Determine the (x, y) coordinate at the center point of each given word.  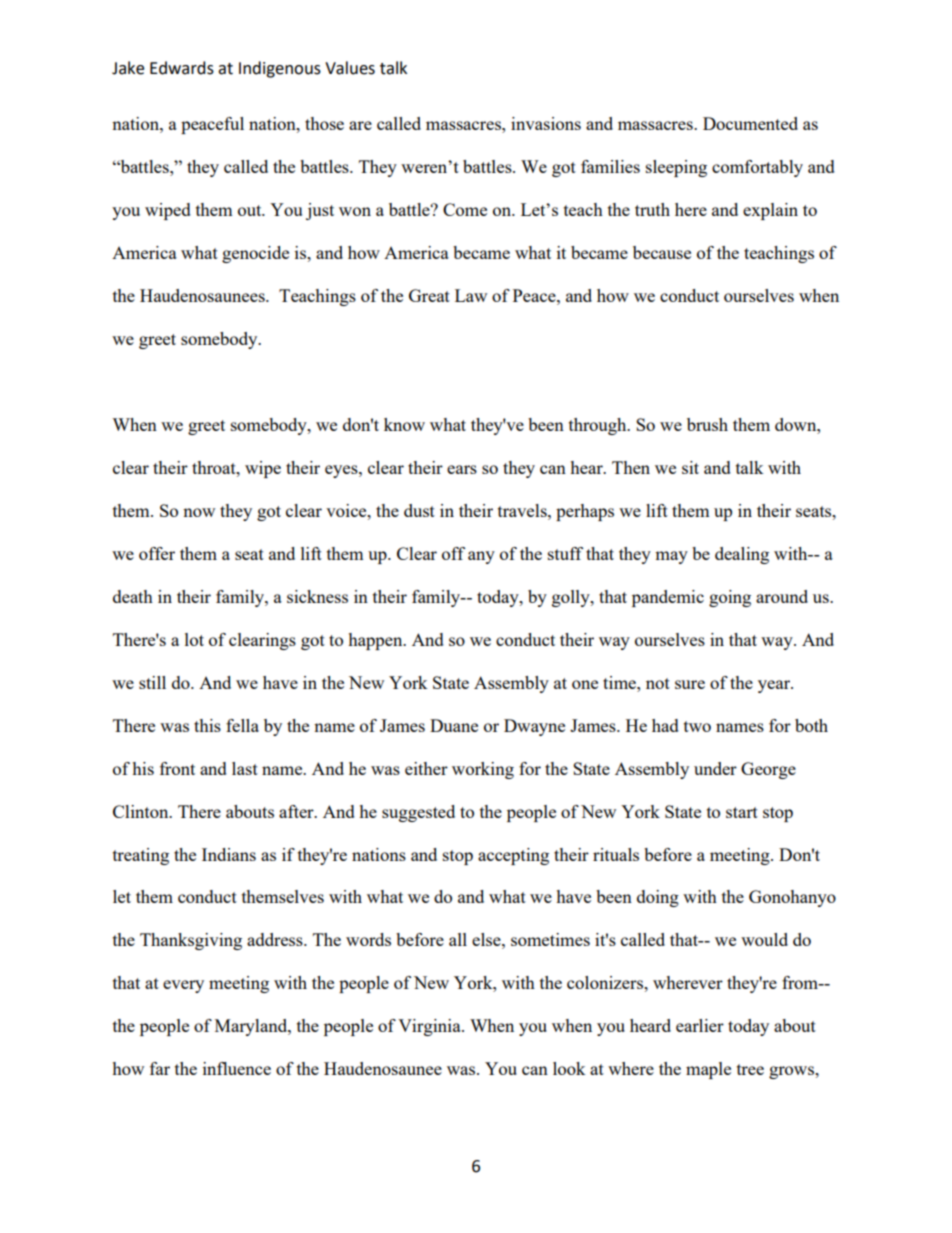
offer (157, 553)
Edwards (182, 68)
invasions (546, 123)
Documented (750, 123)
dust (419, 510)
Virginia (430, 1027)
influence (237, 1068)
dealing (742, 555)
